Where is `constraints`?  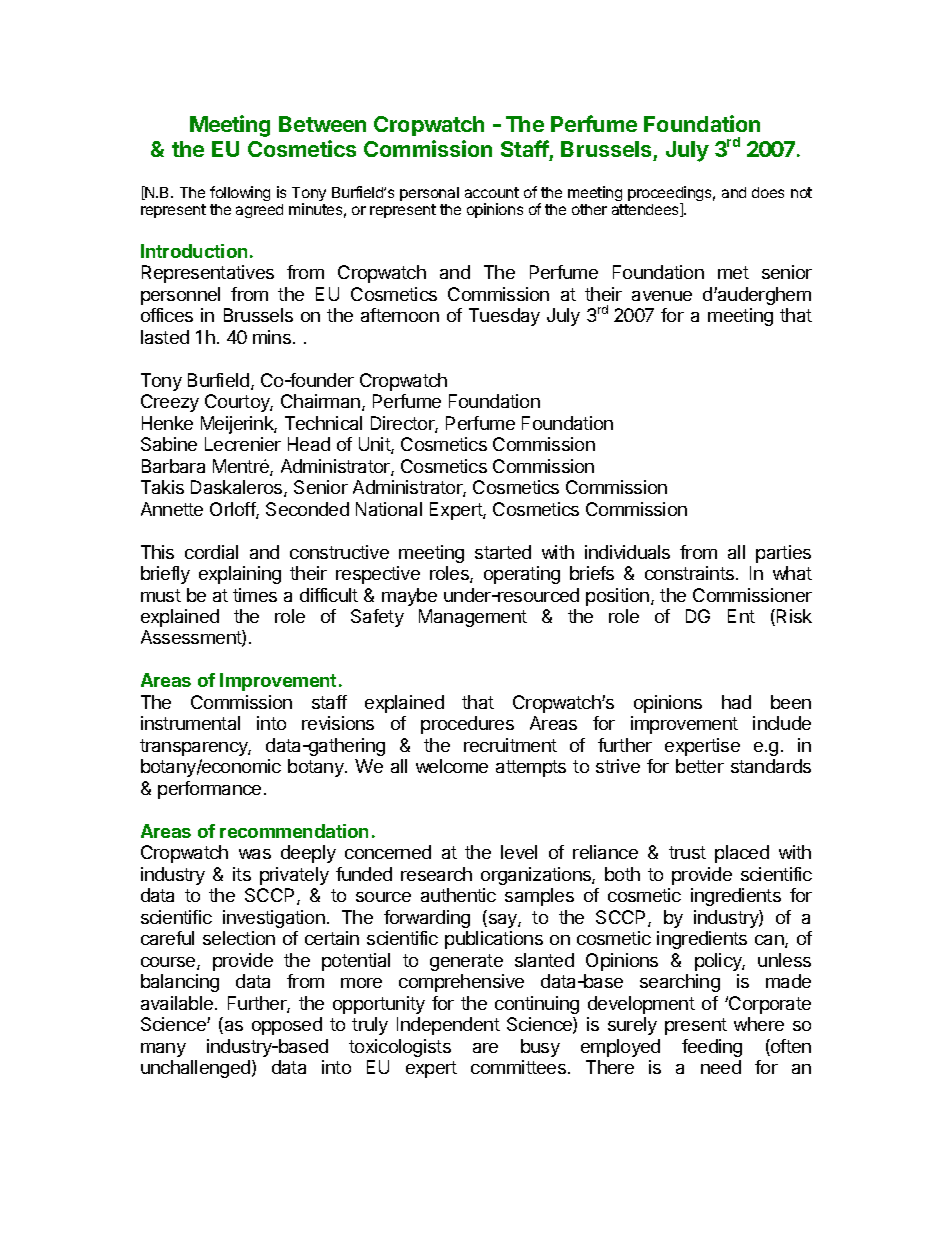
constraints is located at coordinates (691, 573).
